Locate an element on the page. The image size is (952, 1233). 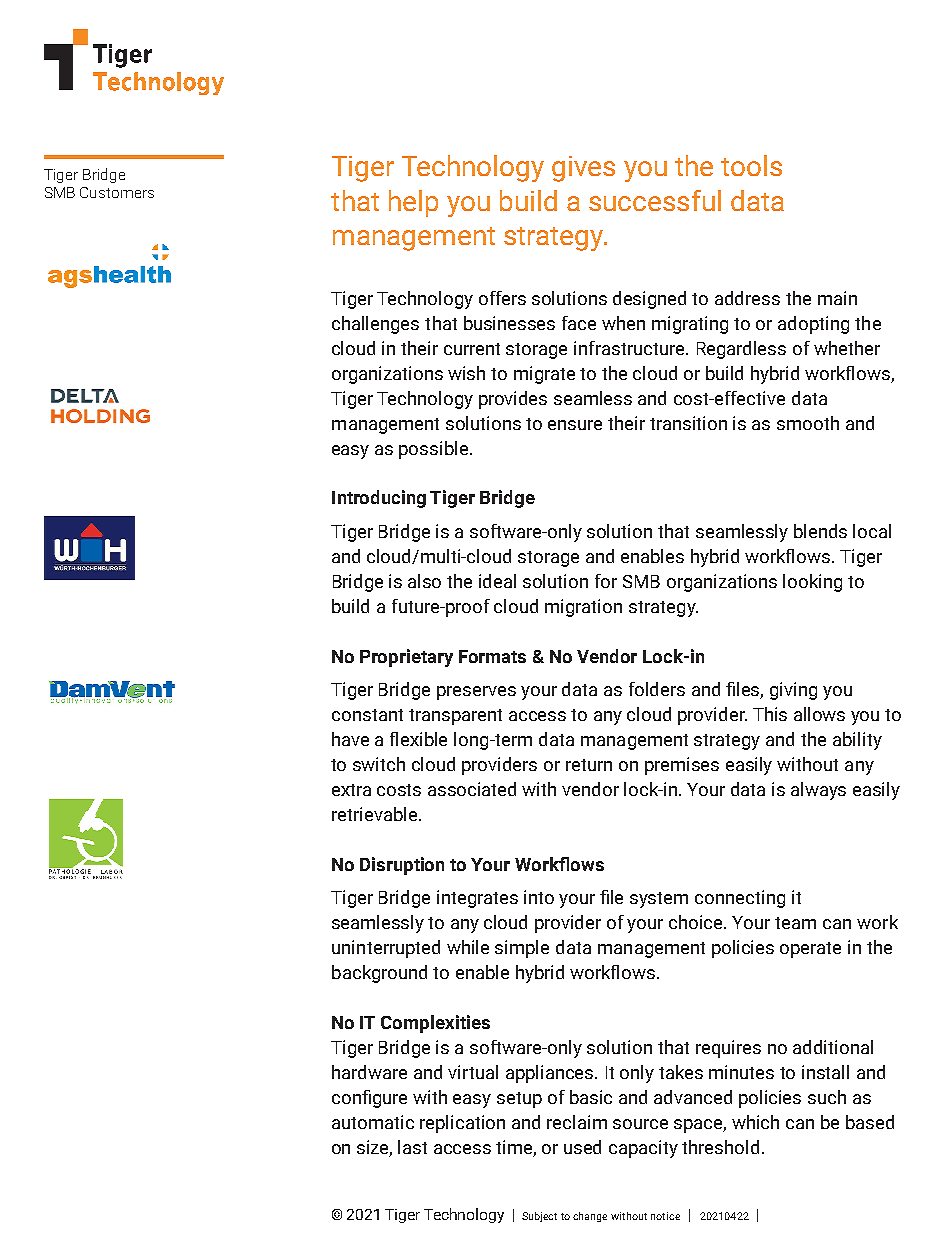
Subject is located at coordinates (539, 1217).
